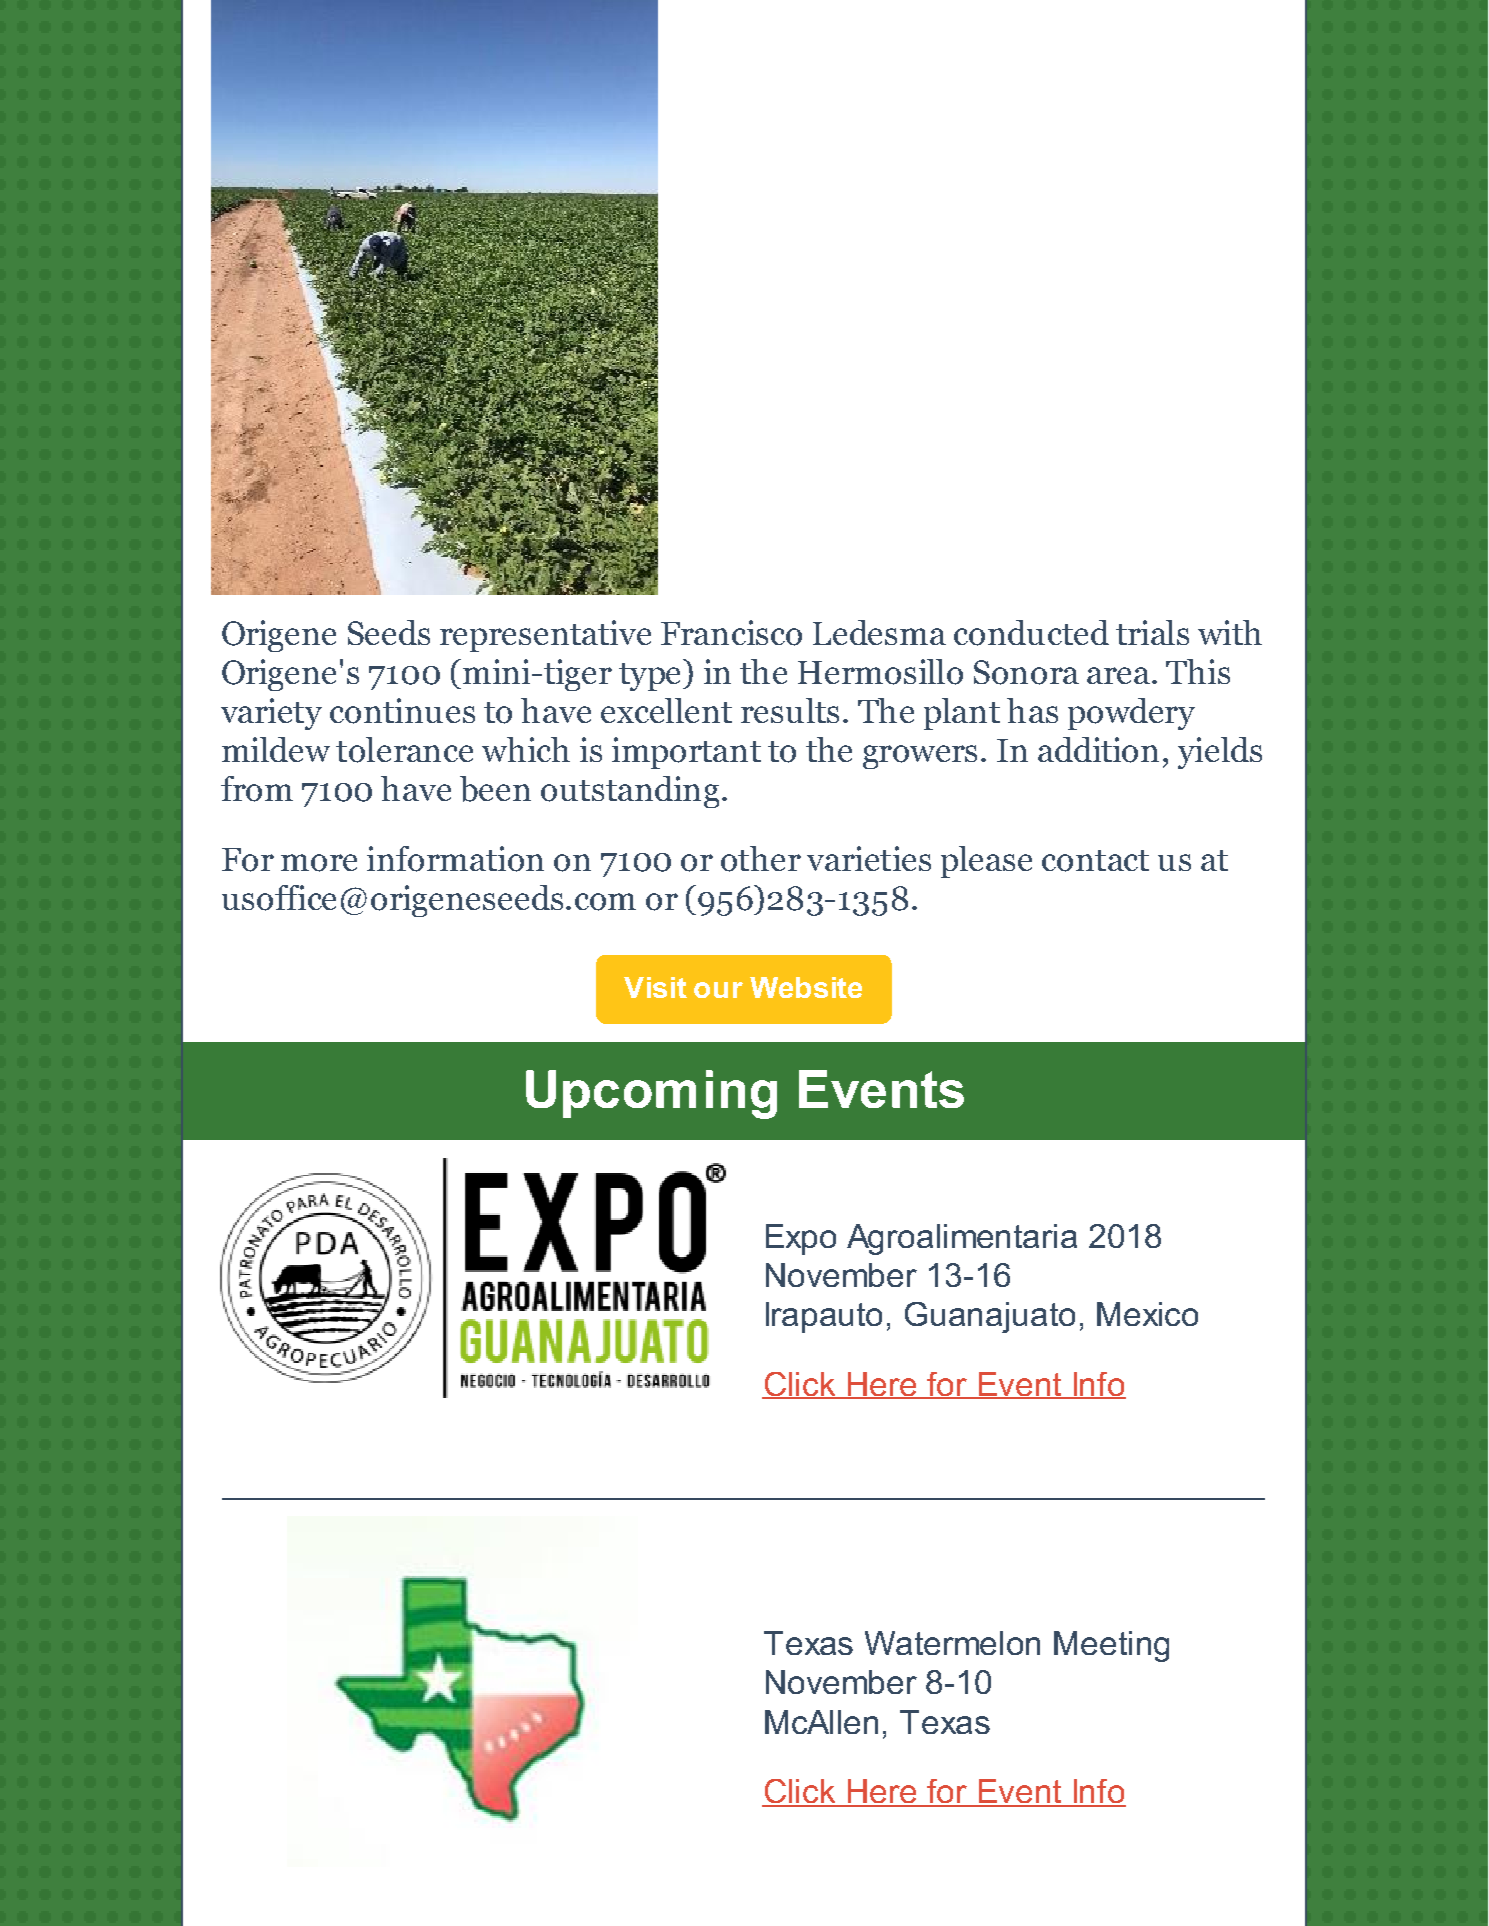 This screenshot has width=1489, height=1926. Describe the element at coordinates (806, 987) in the screenshot. I see `Website` at that location.
